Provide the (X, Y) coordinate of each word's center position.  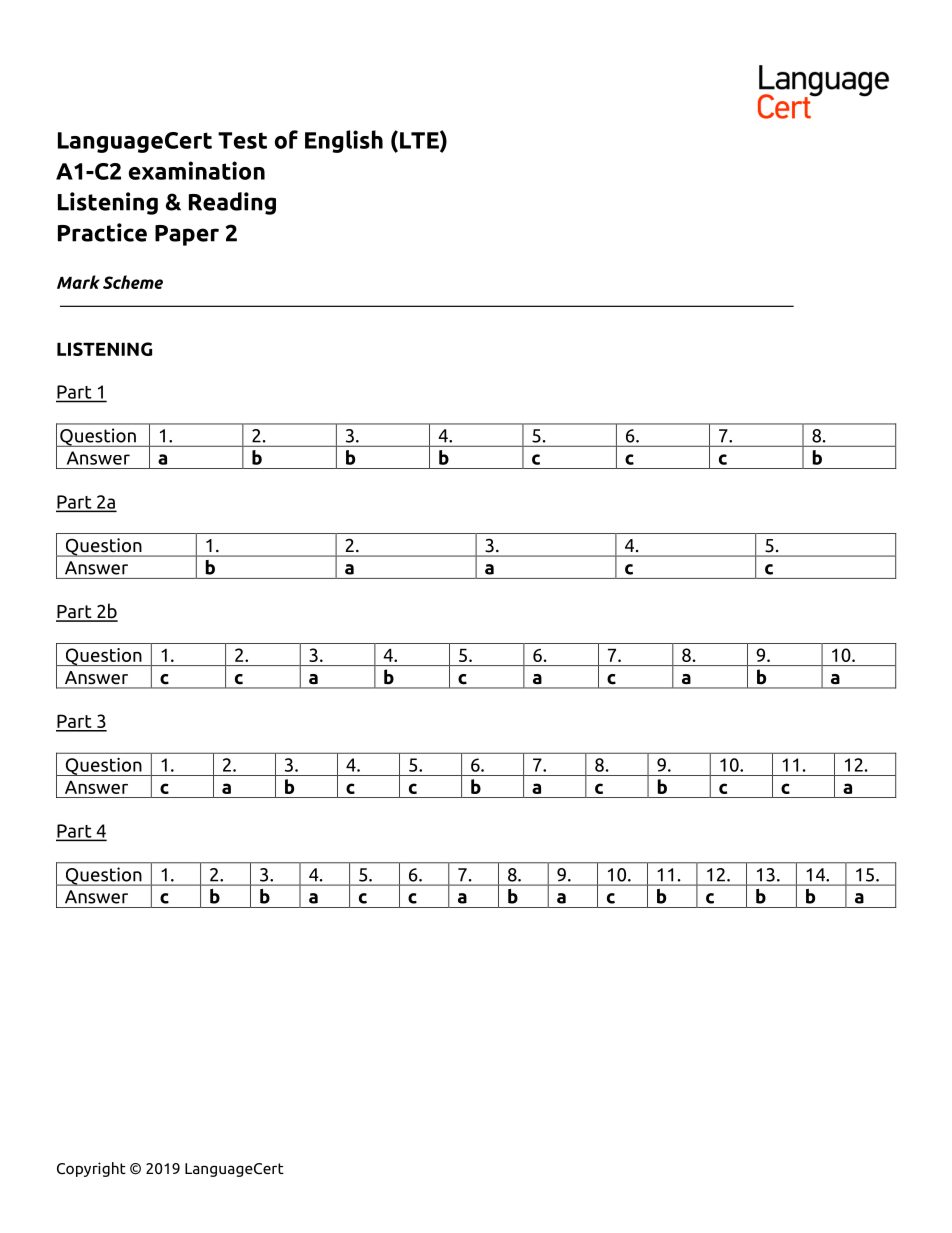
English (344, 141)
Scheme (133, 282)
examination (197, 170)
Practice (102, 232)
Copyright (91, 1169)
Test (242, 140)
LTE (420, 141)
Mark (78, 282)
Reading (232, 203)
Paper (187, 235)
